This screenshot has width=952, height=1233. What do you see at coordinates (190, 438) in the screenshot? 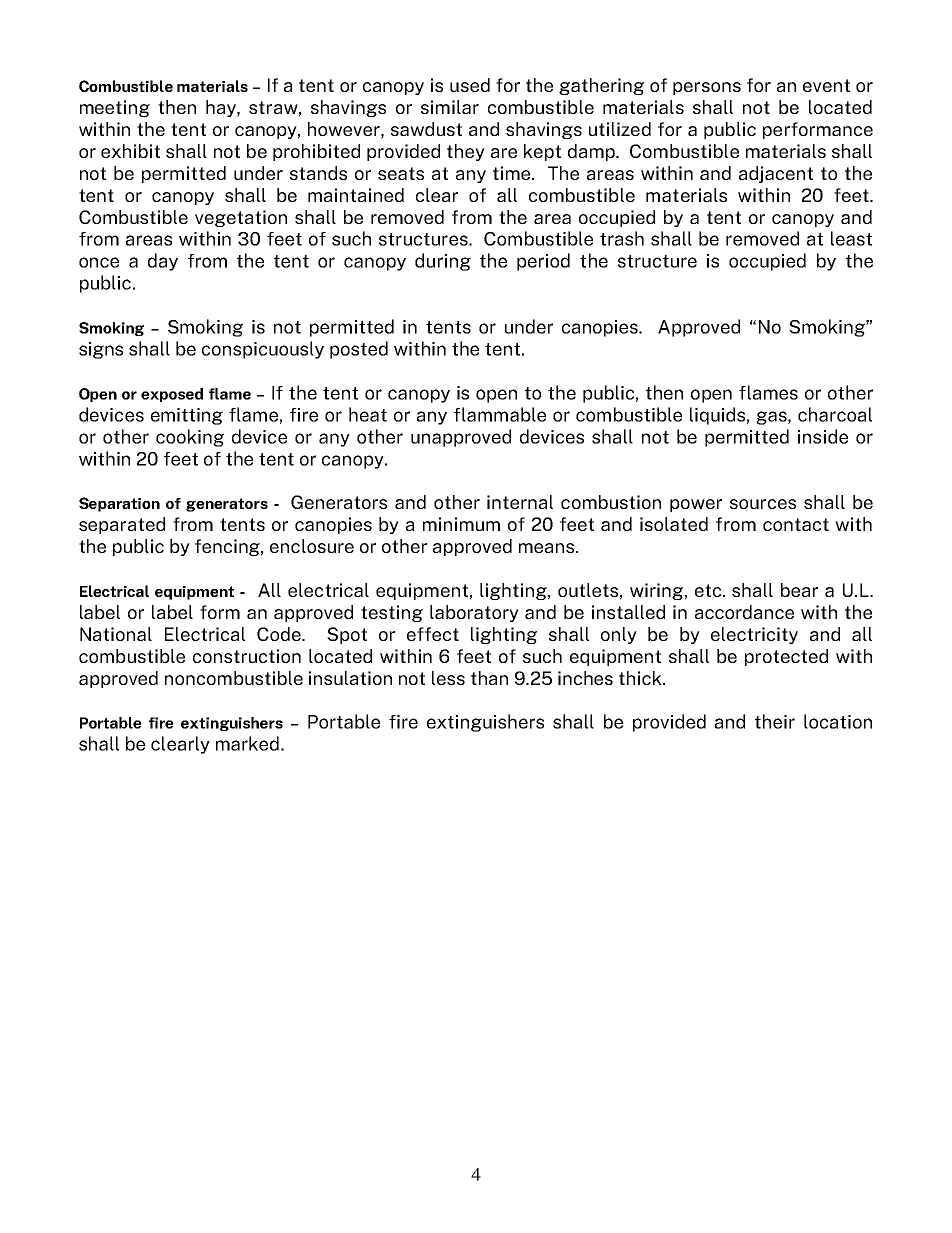
I see `cooking` at bounding box center [190, 438].
